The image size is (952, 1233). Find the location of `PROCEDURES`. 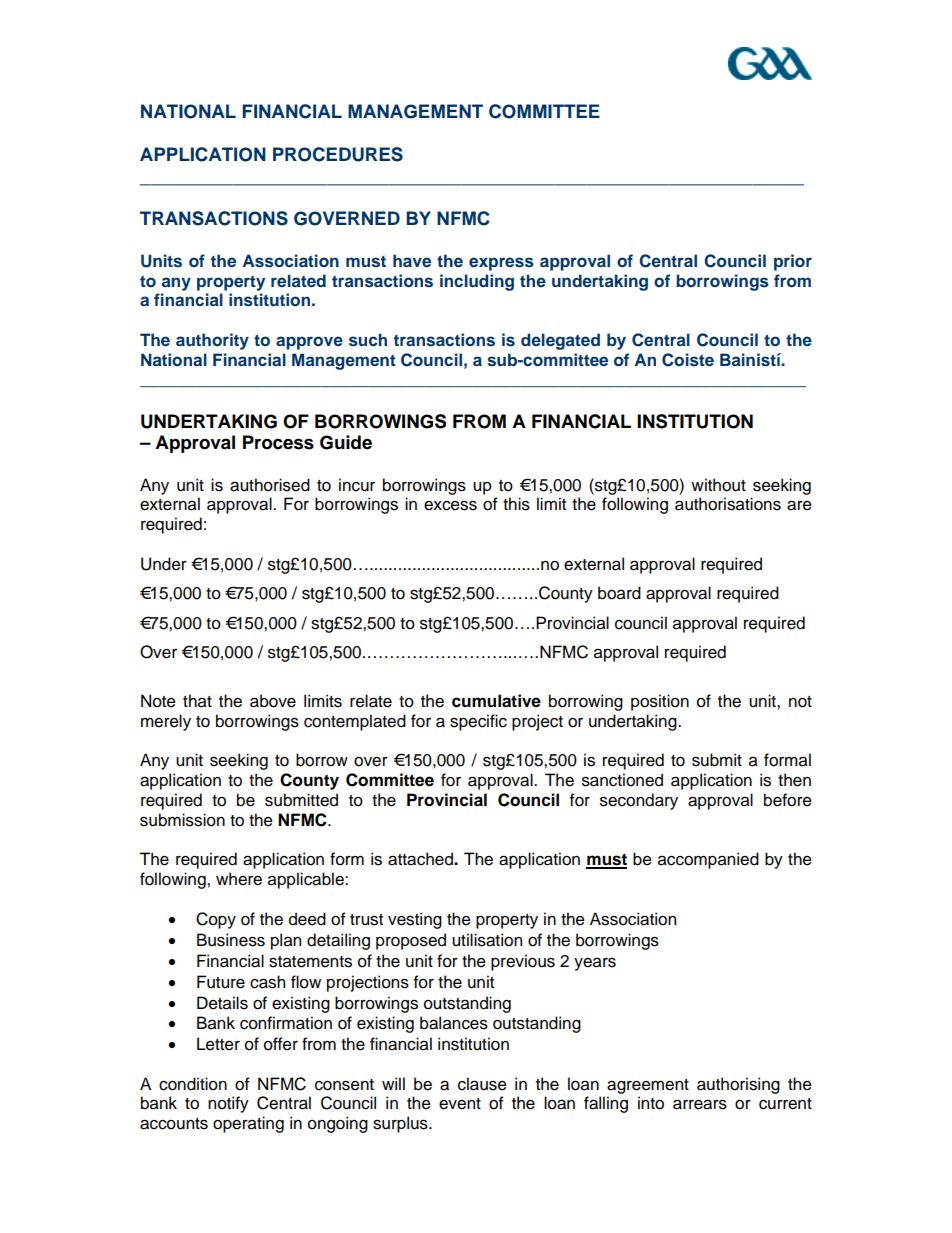

PROCEDURES is located at coordinates (338, 154).
